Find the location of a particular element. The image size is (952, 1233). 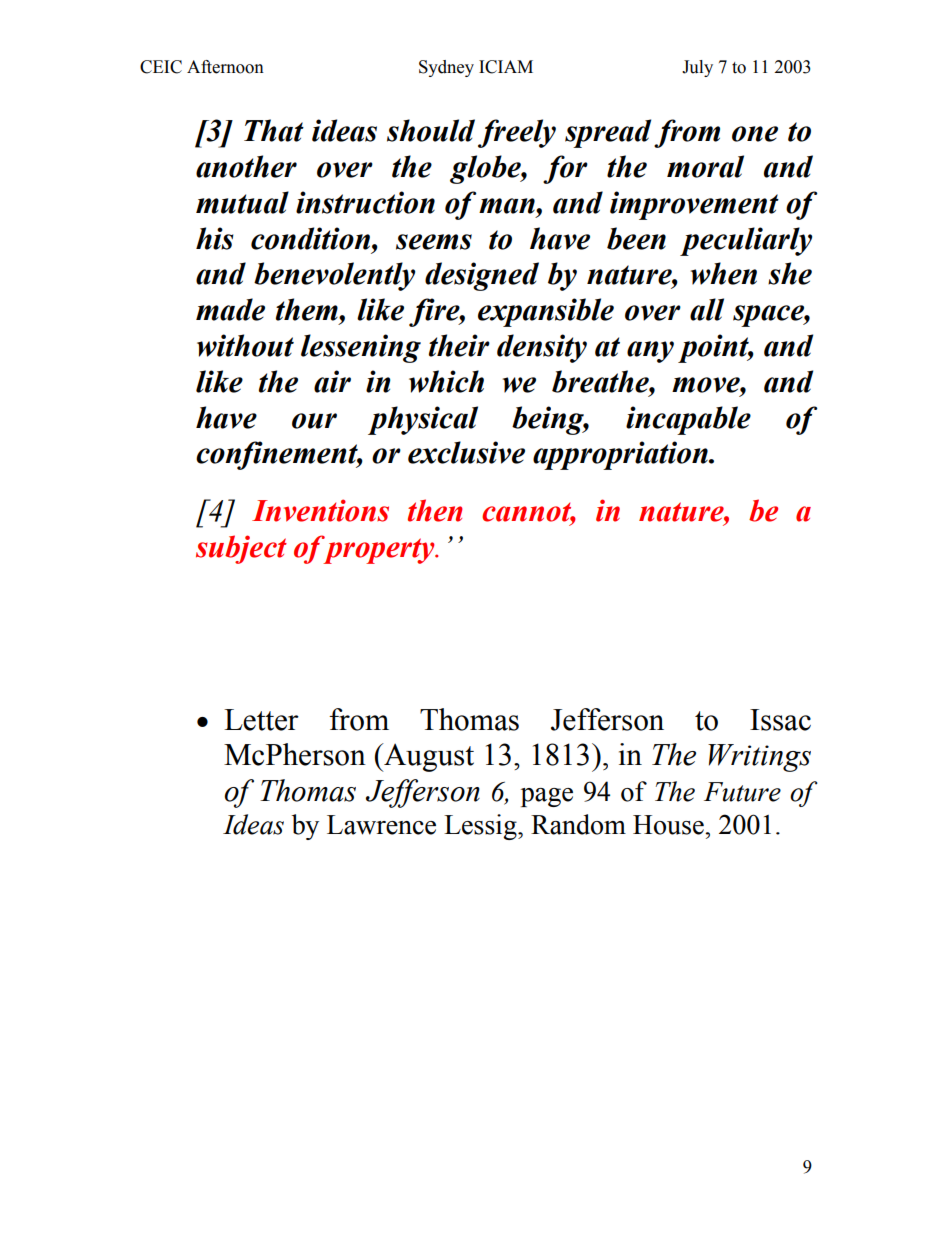

July is located at coordinates (697, 68).
